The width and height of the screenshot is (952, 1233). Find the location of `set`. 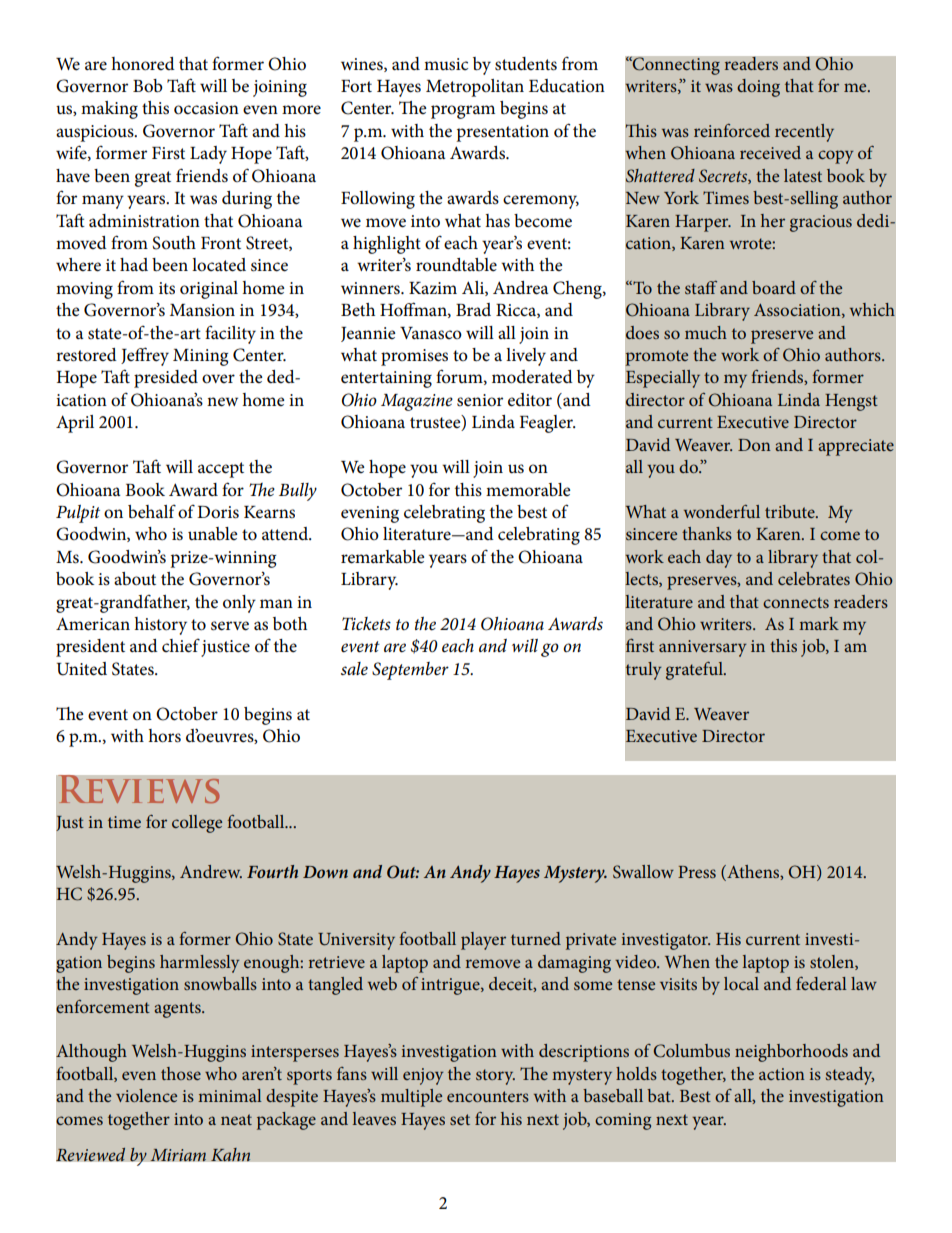

set is located at coordinates (460, 1119).
